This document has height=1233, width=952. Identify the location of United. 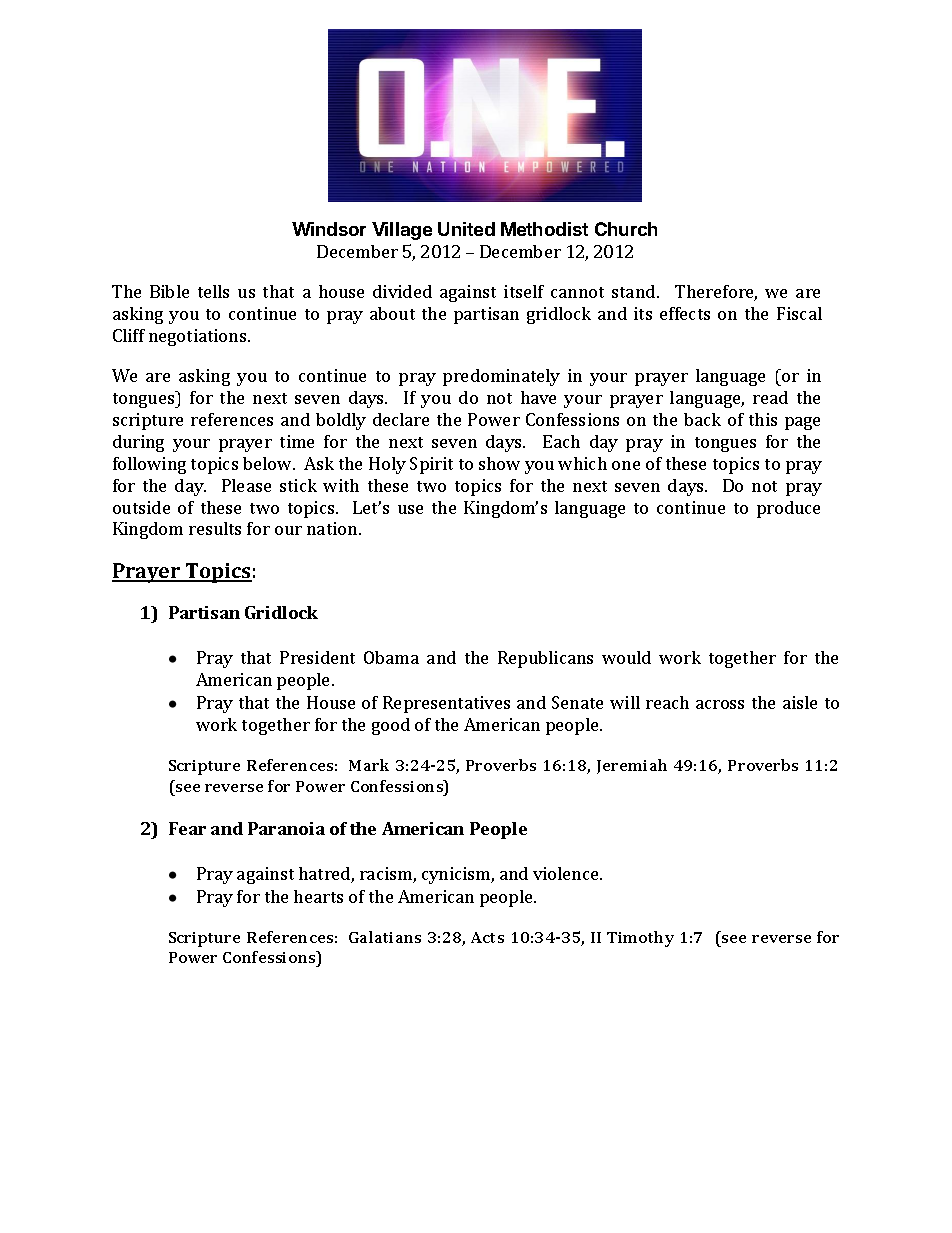
(466, 229).
